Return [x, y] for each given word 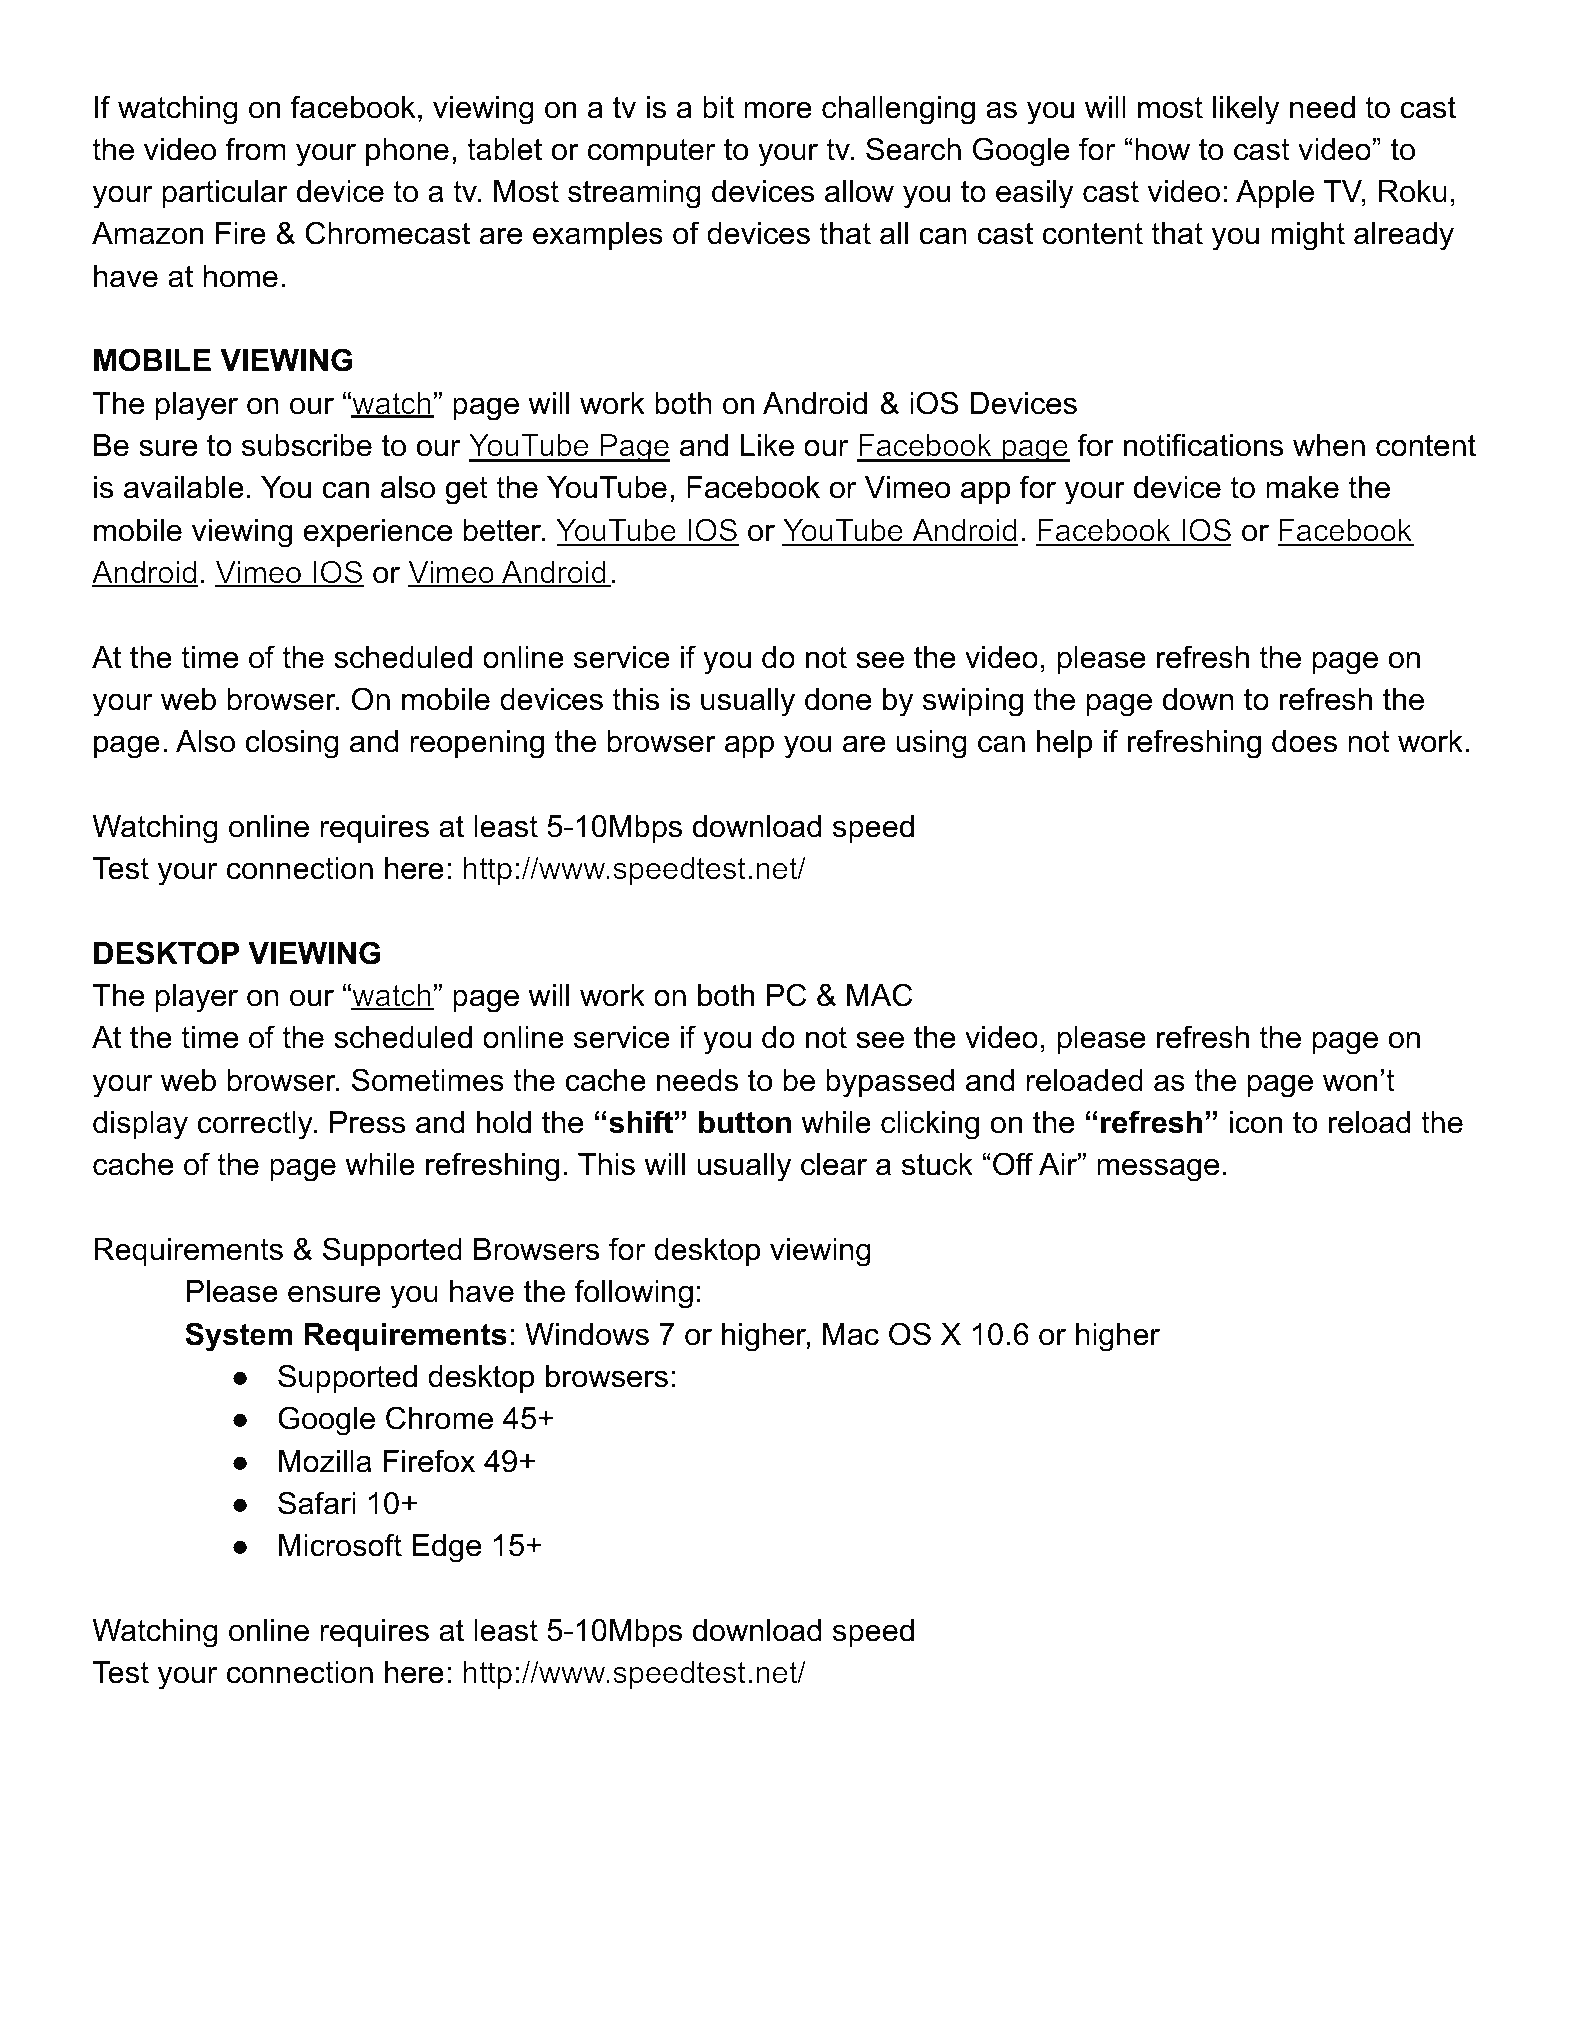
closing [292, 744]
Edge [446, 1548]
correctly [256, 1125]
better [503, 530]
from [256, 149]
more [778, 110]
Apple [1275, 194]
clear [834, 1164]
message [1158, 1170]
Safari [317, 1503]
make [1302, 487]
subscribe [307, 445]
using [931, 744]
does [1304, 741]
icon [1255, 1122]
